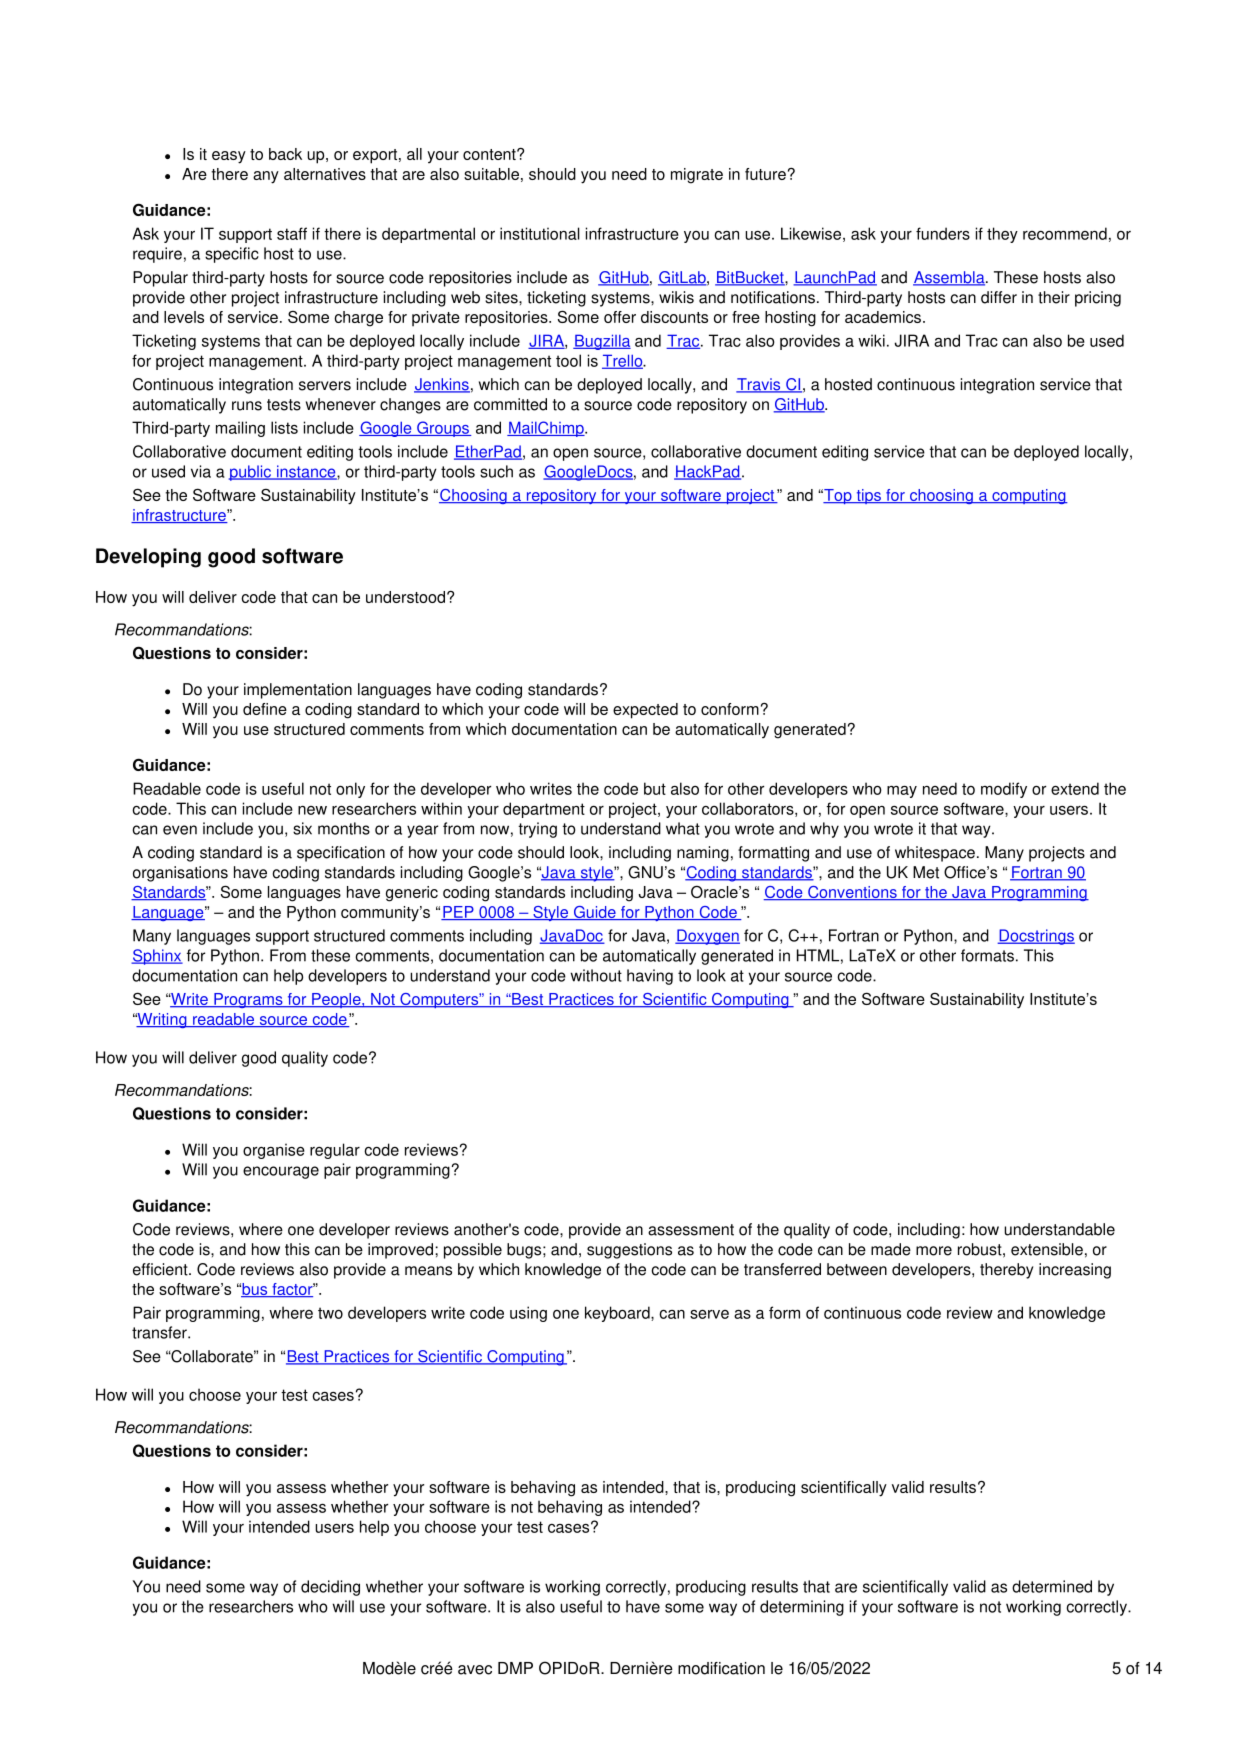  Describe the element at coordinates (697, 176) in the image. I see `migrate` at that location.
